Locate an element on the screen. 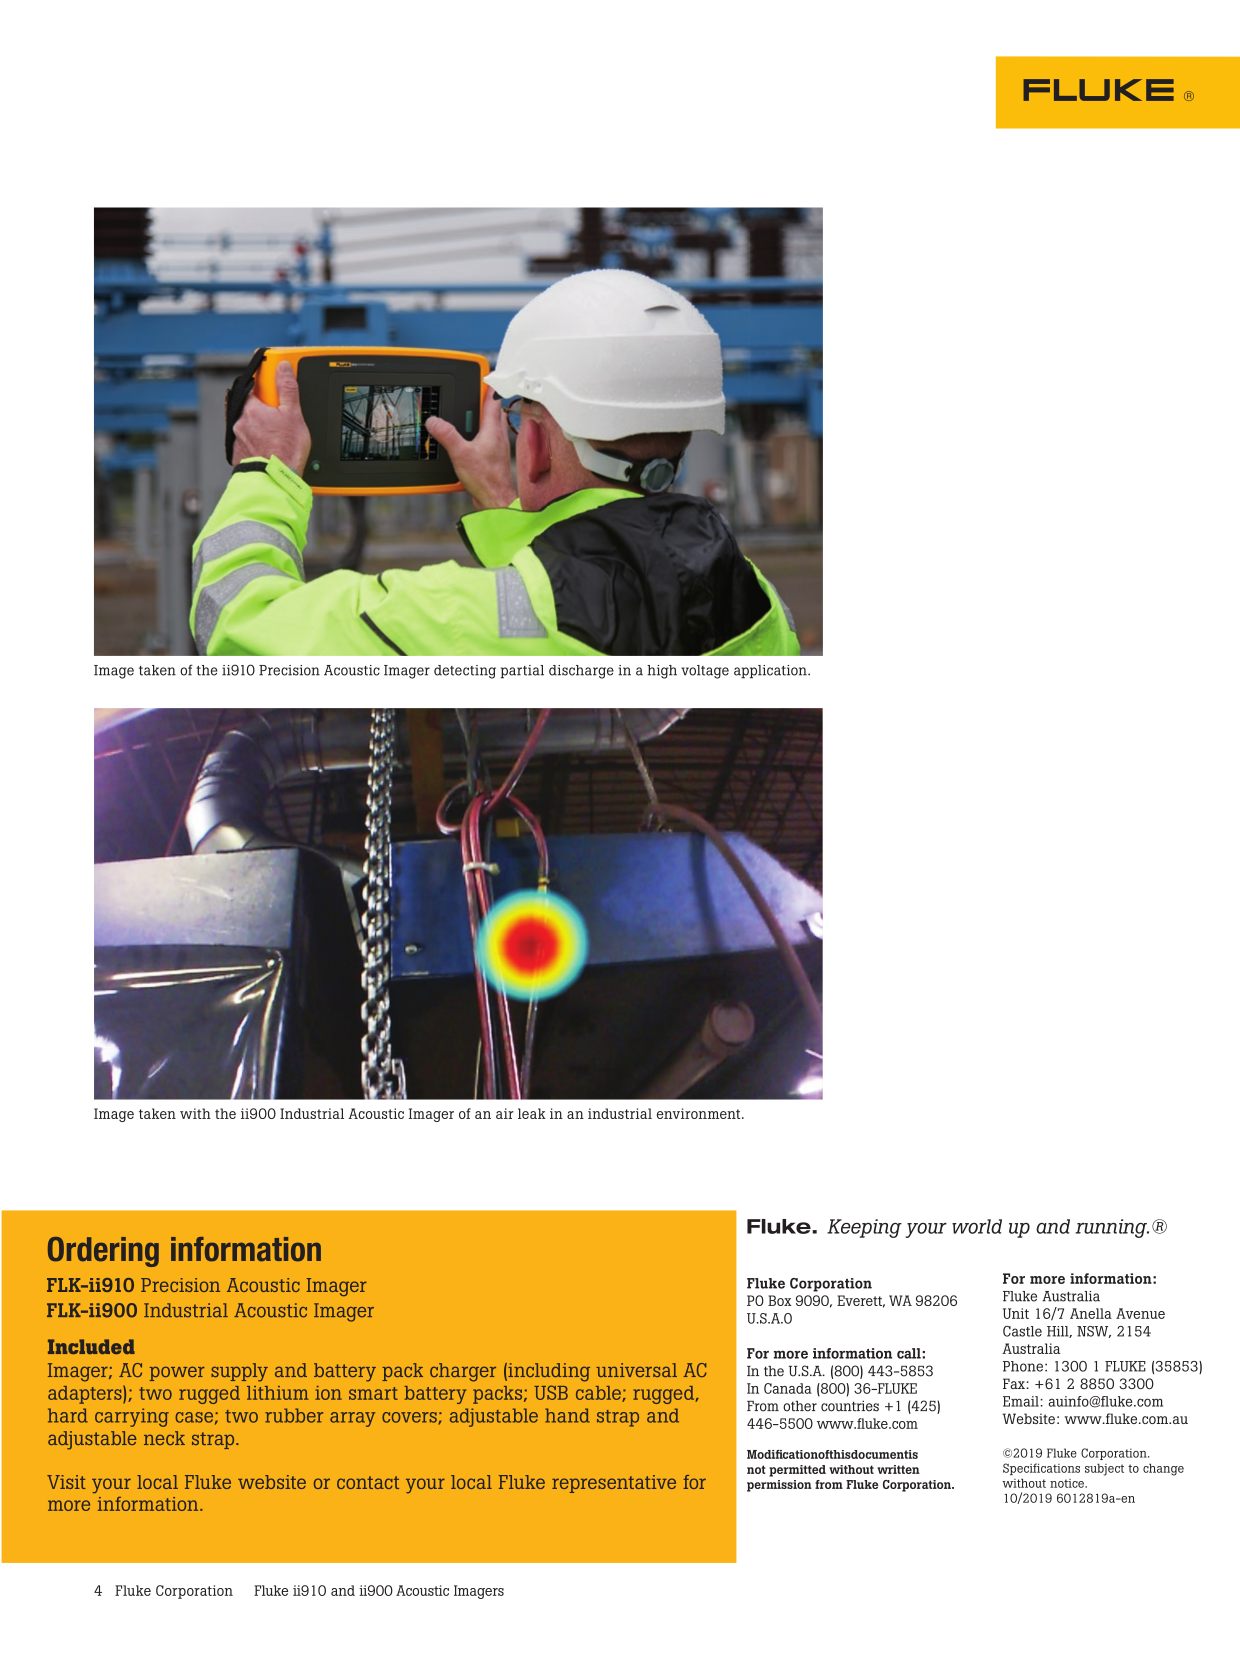  Unit is located at coordinates (1016, 1313).
